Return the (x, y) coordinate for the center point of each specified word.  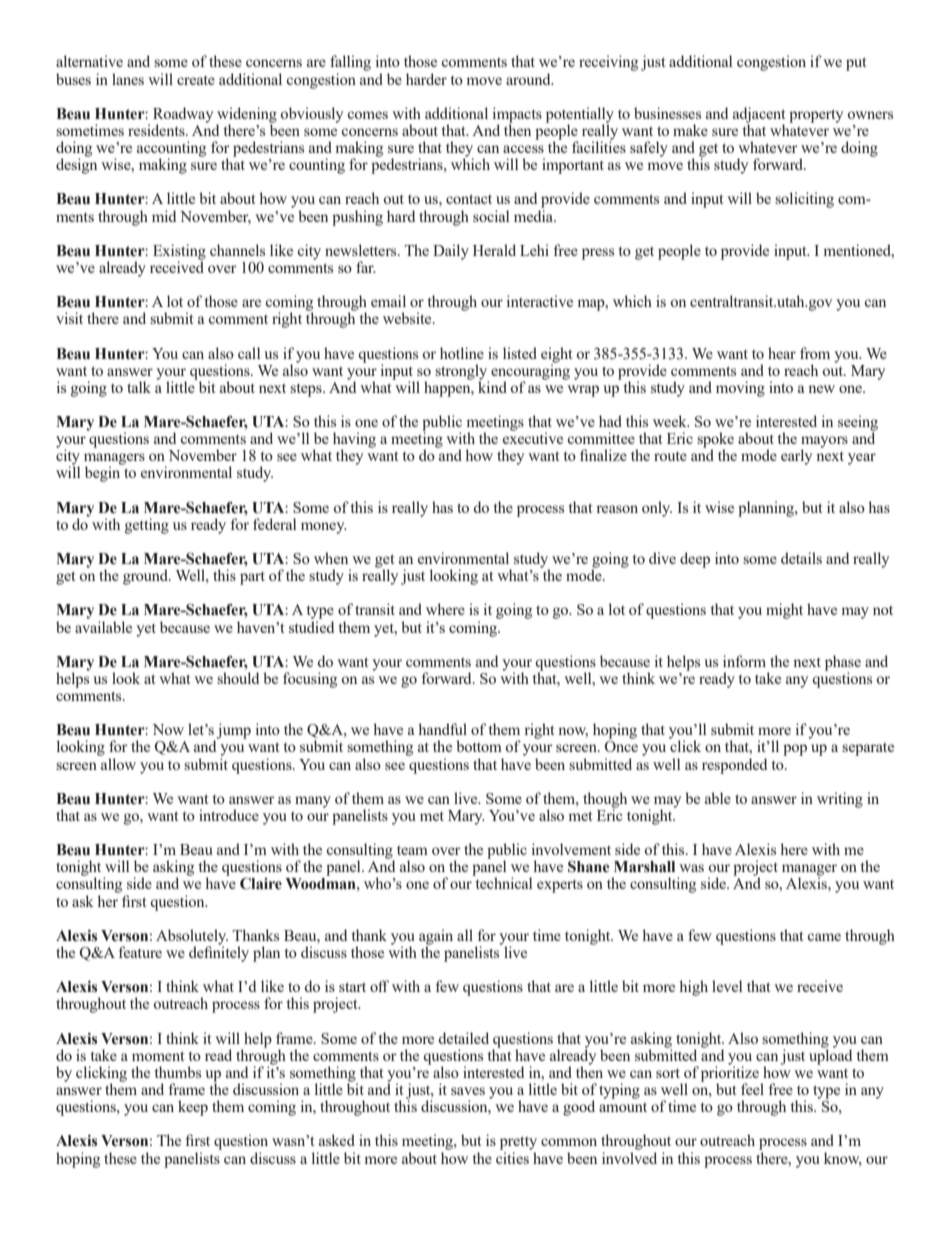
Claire (261, 883)
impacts (517, 116)
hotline (462, 353)
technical (504, 883)
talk (139, 387)
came (824, 937)
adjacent (759, 116)
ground (147, 577)
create (196, 80)
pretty (518, 1143)
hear (782, 353)
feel (752, 1089)
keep (193, 1108)
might (784, 611)
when (331, 558)
